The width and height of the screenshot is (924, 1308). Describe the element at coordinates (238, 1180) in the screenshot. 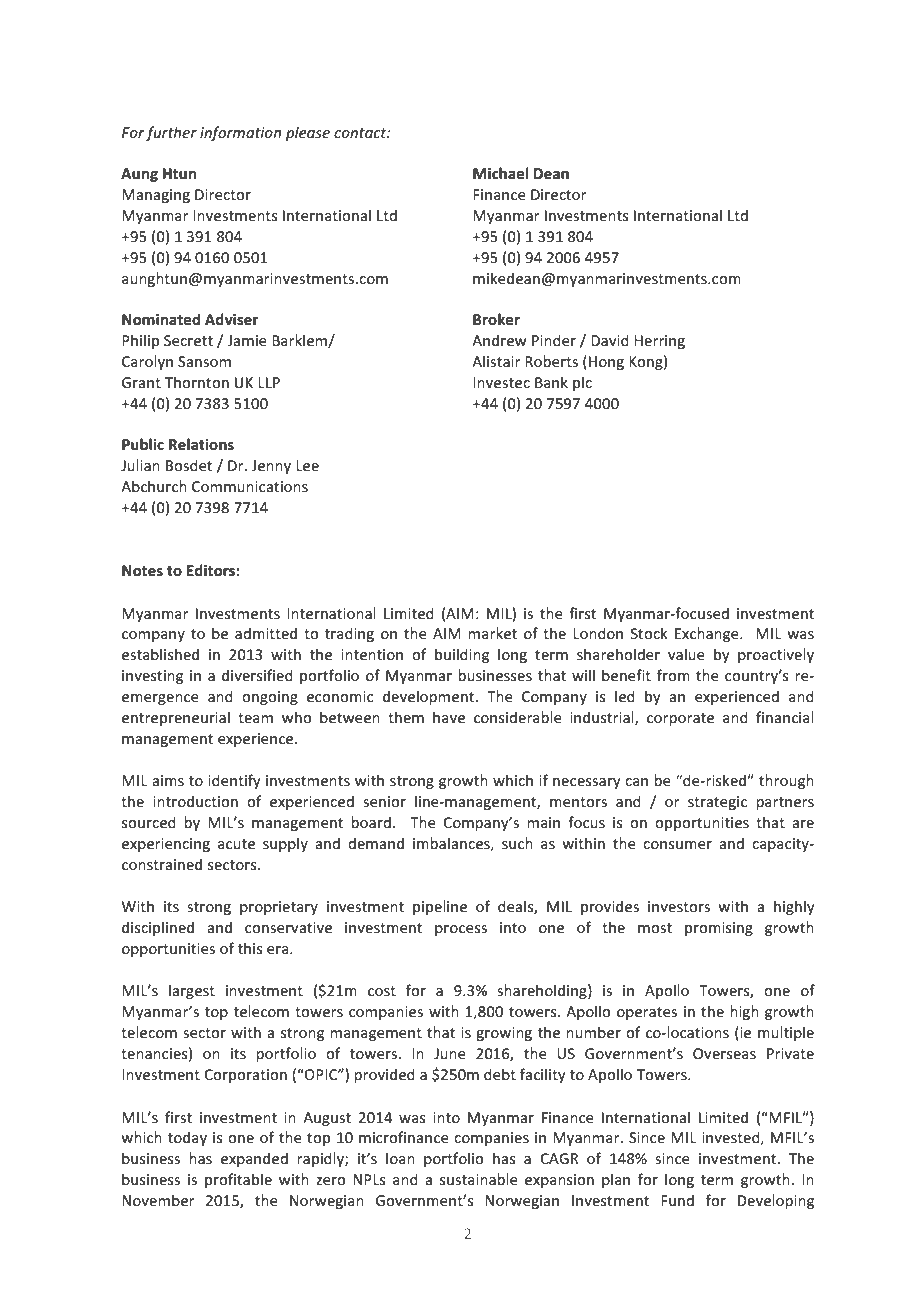

I see `profitable` at that location.
